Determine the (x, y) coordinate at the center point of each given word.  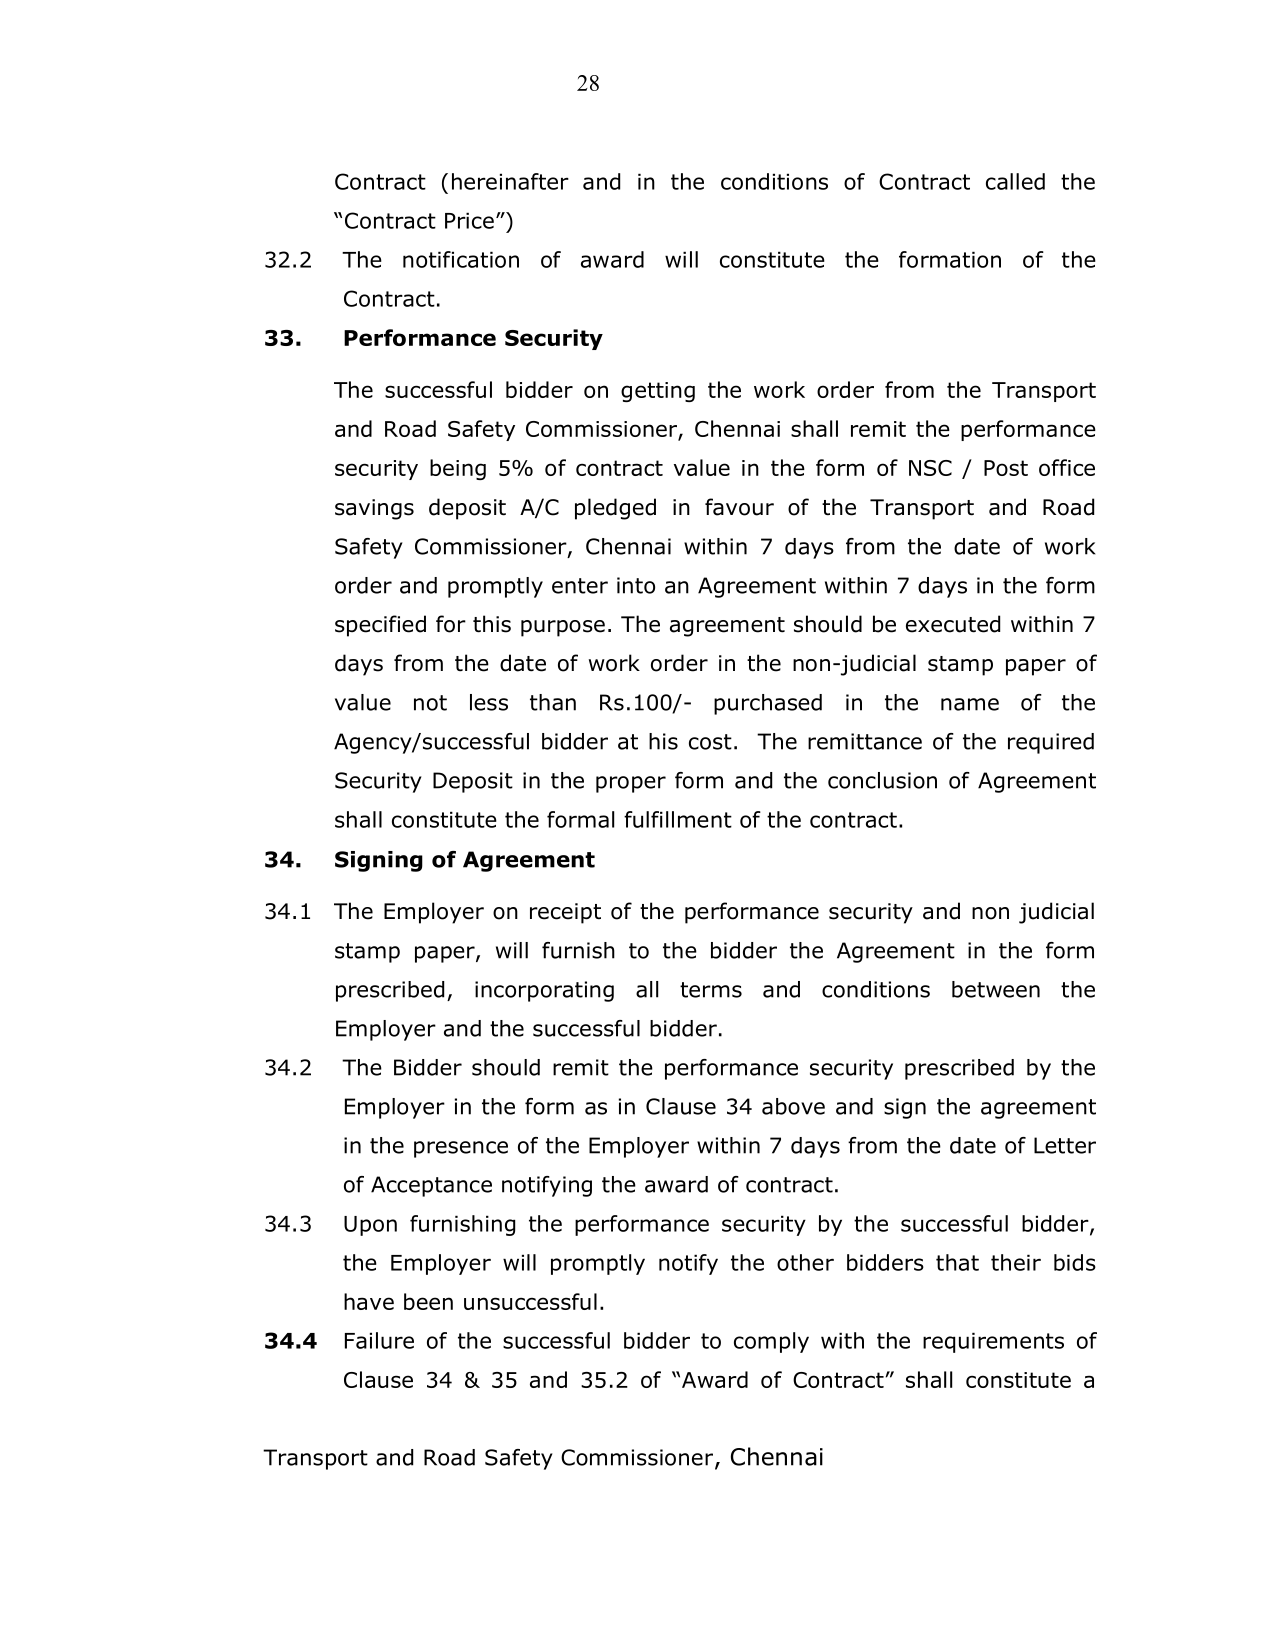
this (492, 624)
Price (469, 220)
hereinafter (510, 181)
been (428, 1301)
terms (711, 990)
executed (953, 624)
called (1015, 181)
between (996, 989)
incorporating (544, 991)
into (636, 585)
